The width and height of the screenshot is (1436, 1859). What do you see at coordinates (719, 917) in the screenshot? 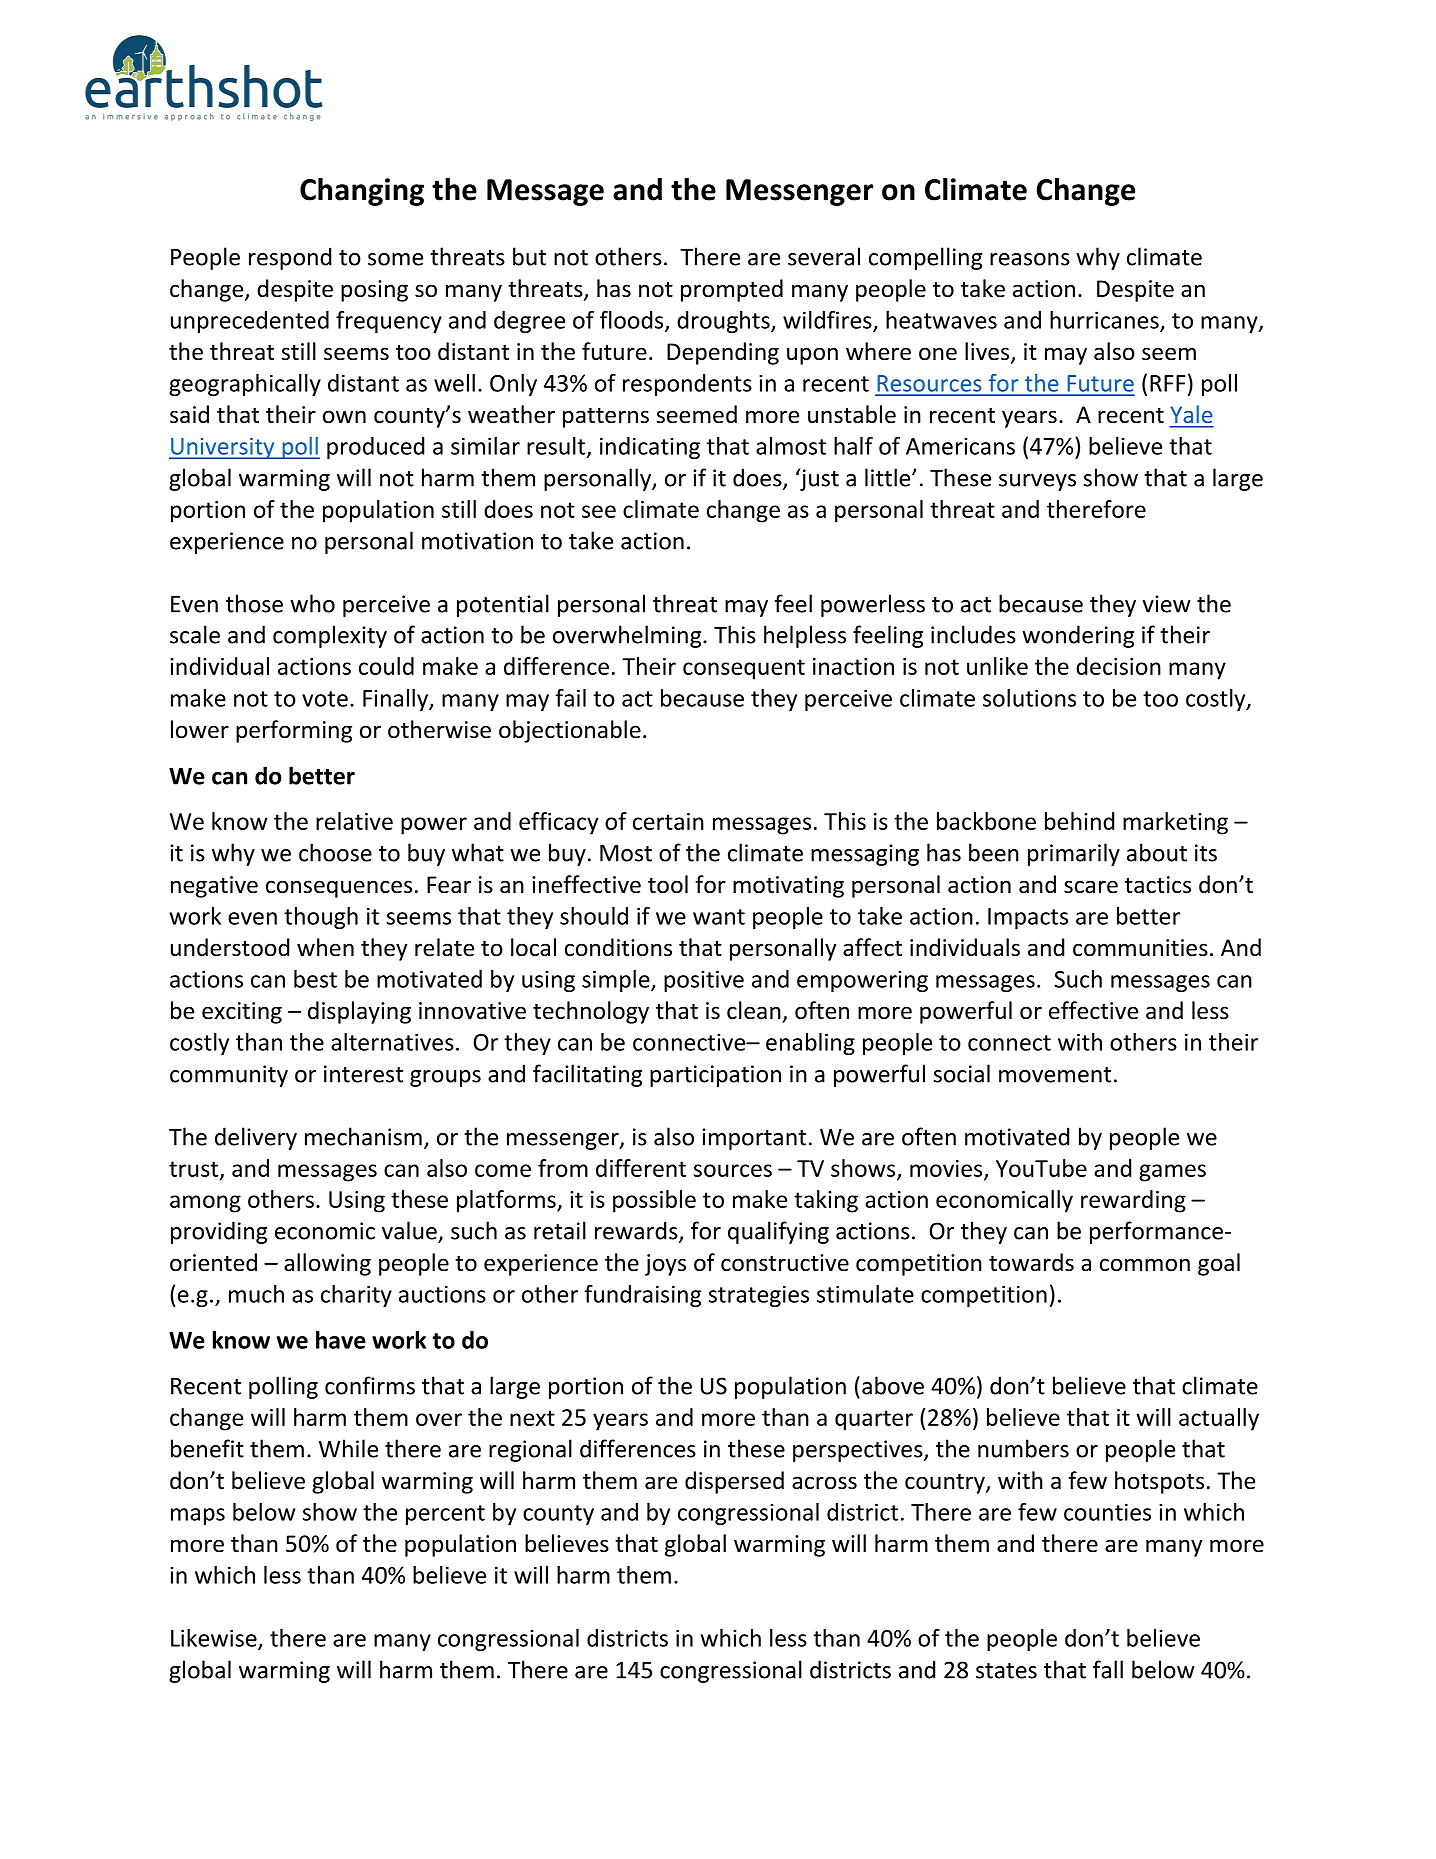
I see `want` at bounding box center [719, 917].
